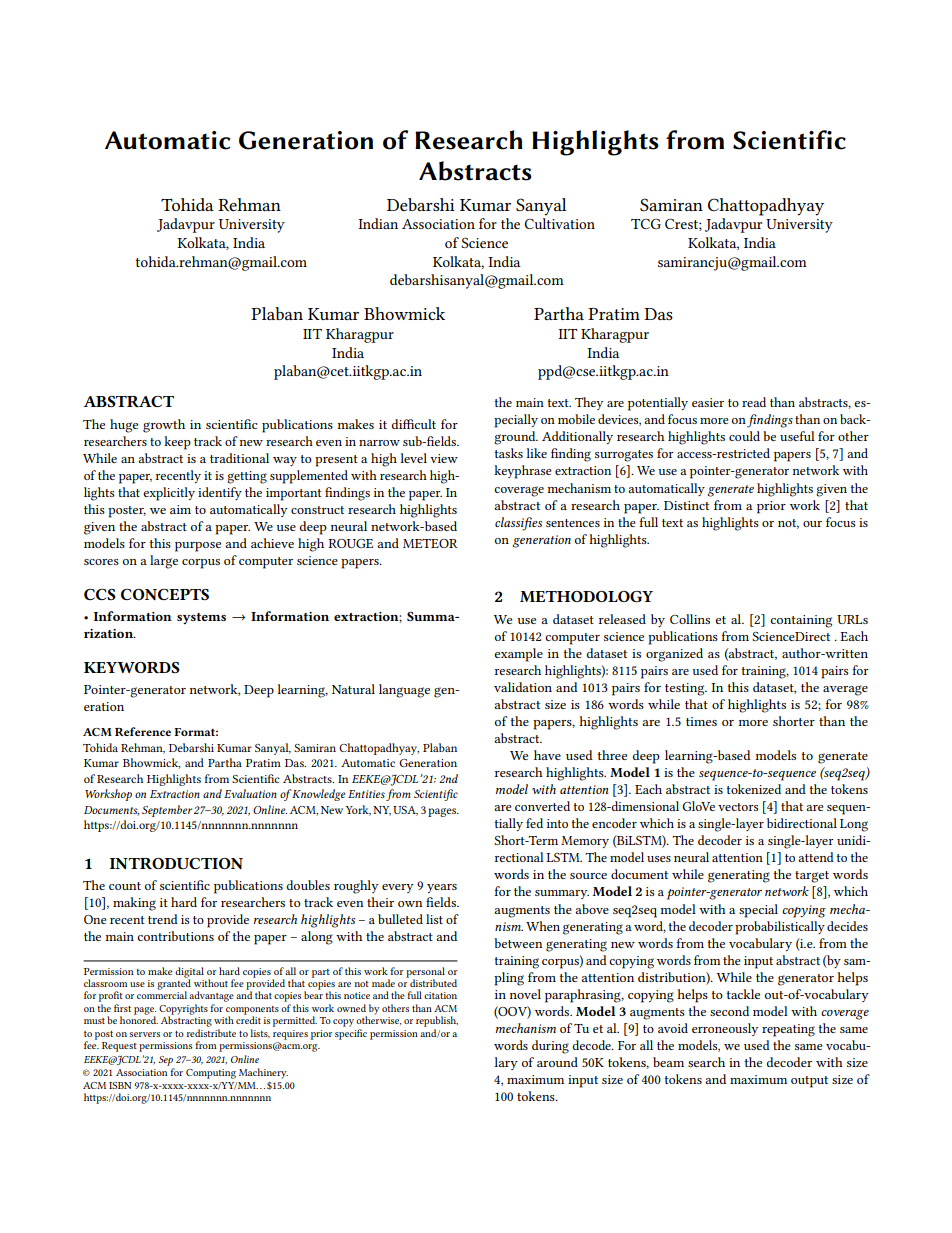  Describe the element at coordinates (547, 755) in the image. I see `have` at that location.
